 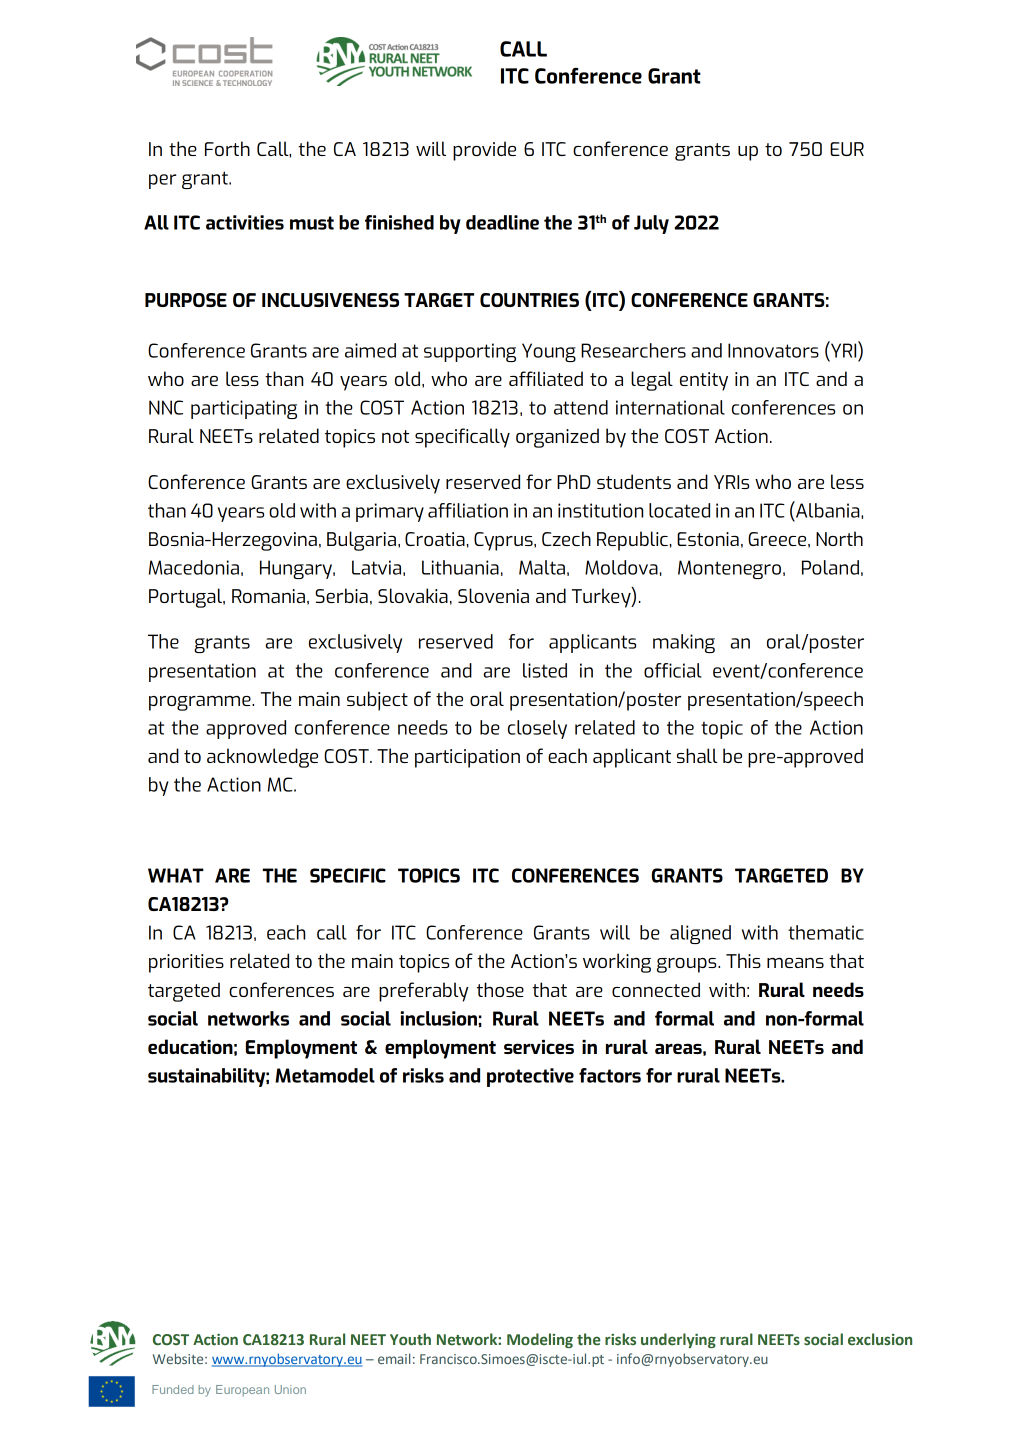 I want to click on shall, so click(x=697, y=755).
